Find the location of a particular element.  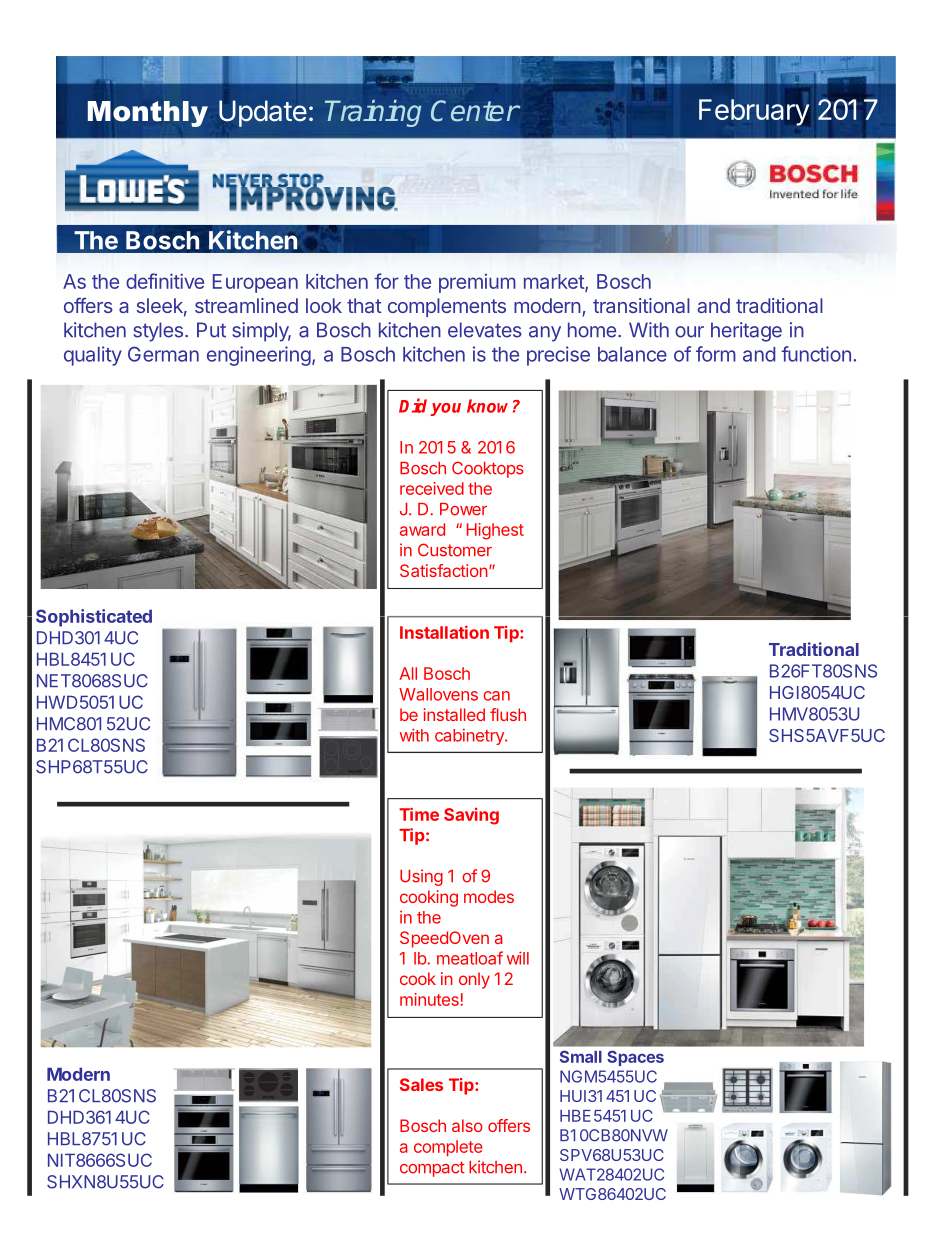

Sales is located at coordinates (421, 1084).
